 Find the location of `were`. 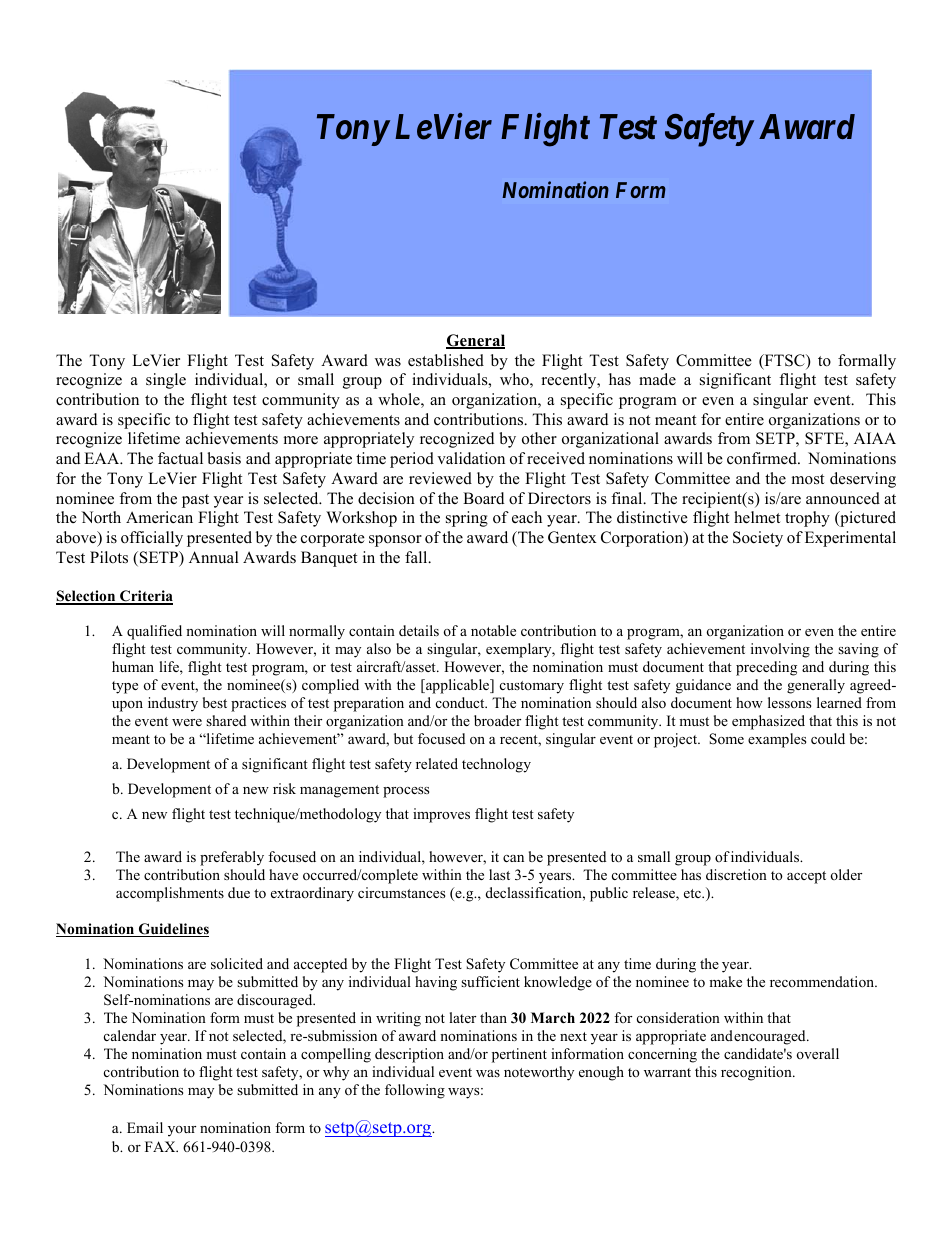

were is located at coordinates (187, 722).
